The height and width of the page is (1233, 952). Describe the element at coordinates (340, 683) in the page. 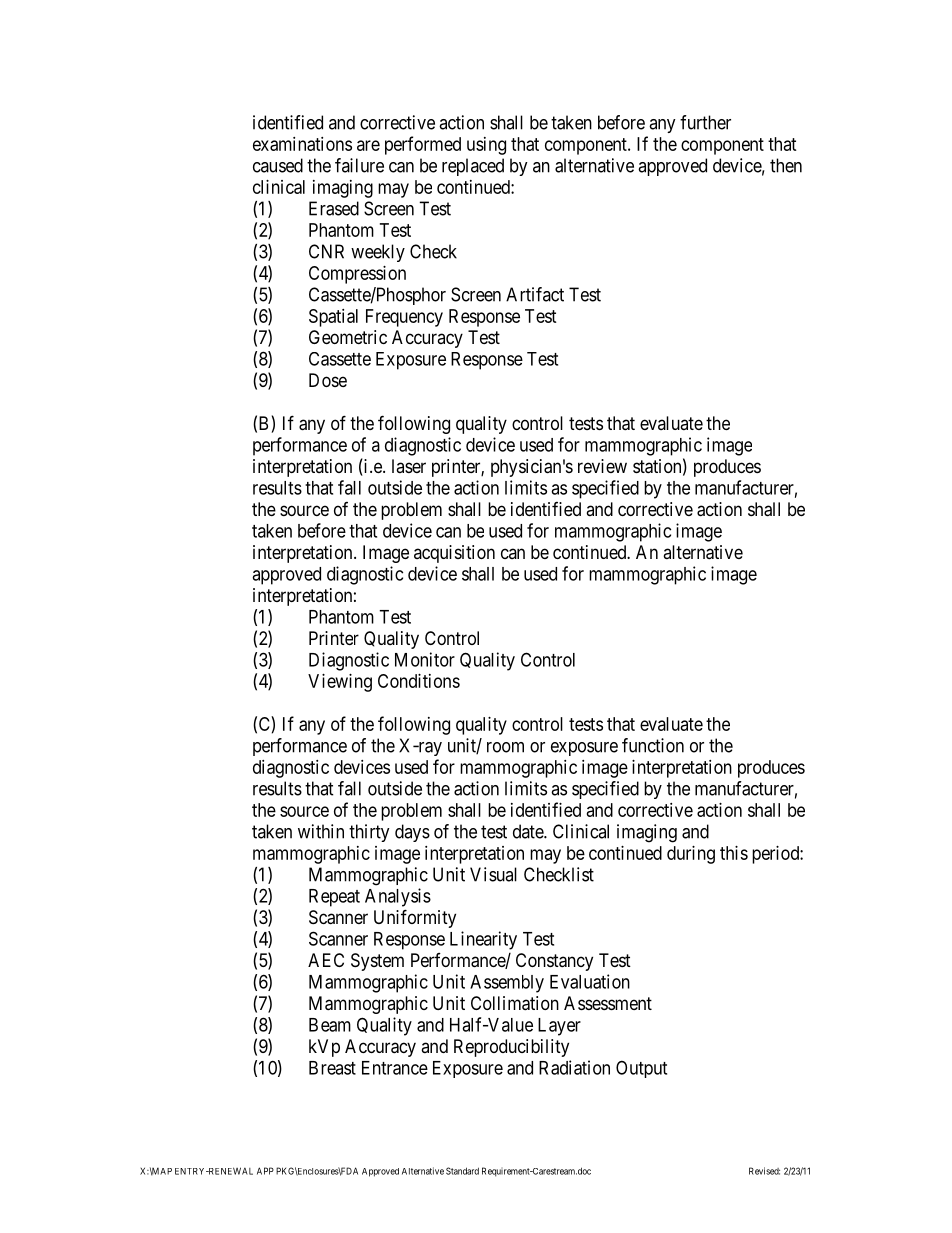

I see `Viewing` at that location.
